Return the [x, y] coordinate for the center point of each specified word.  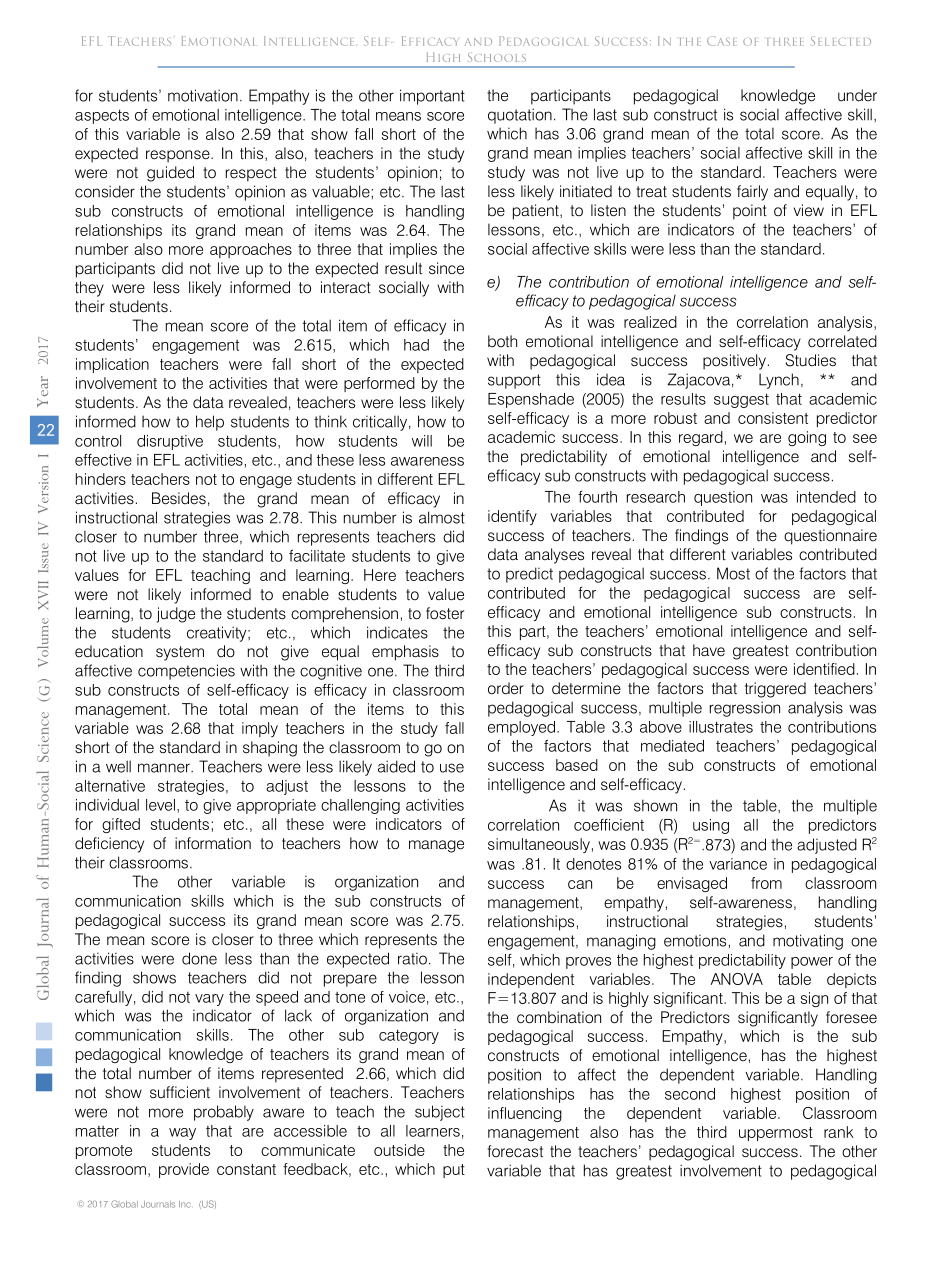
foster [445, 613]
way [182, 1134]
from [766, 883]
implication [112, 365]
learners [433, 1131]
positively [734, 362]
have [709, 650]
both [502, 341]
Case [722, 41]
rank [839, 1132]
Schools [497, 57]
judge [176, 615]
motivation [203, 95]
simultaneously [539, 845]
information [213, 843]
